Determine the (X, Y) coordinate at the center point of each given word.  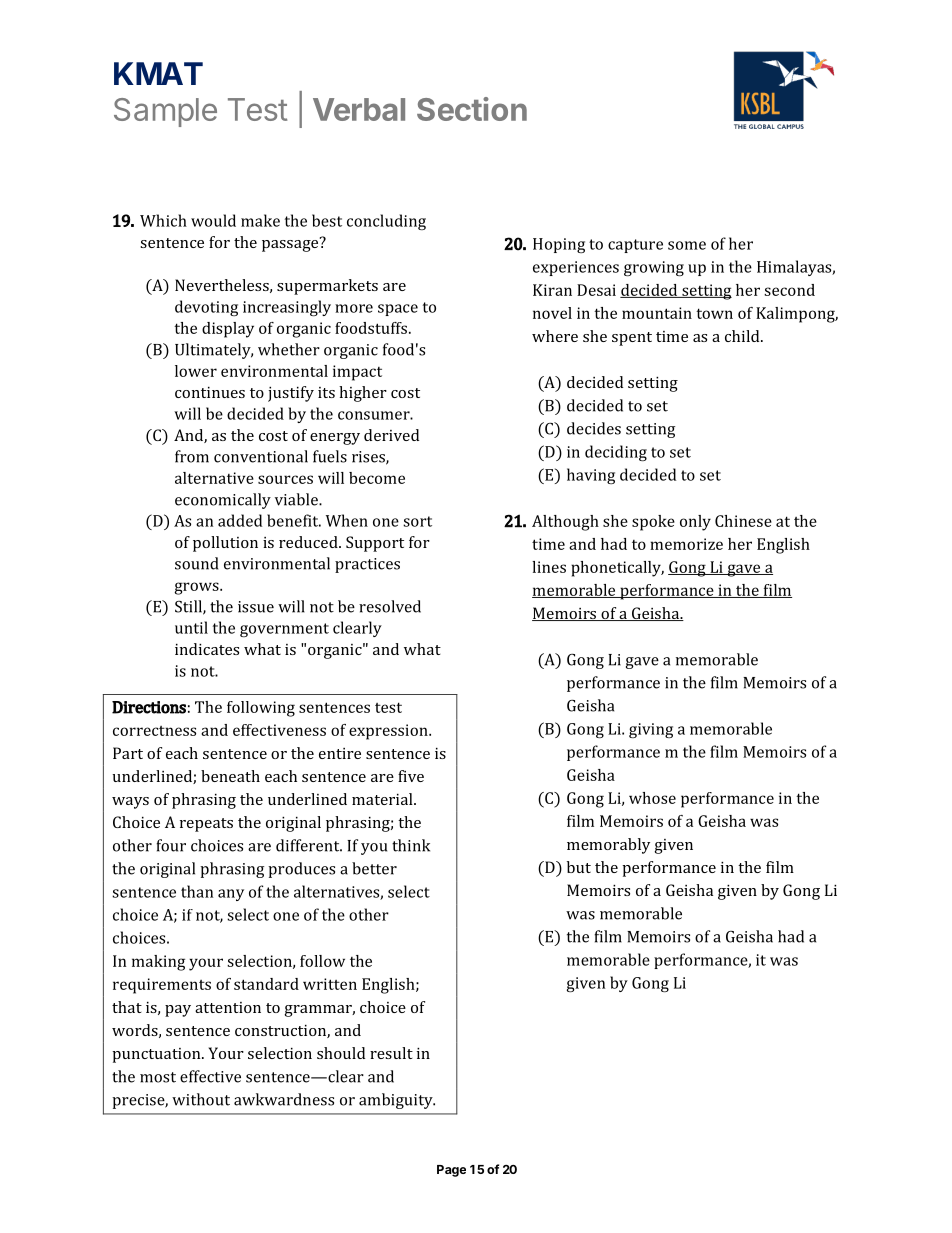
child (743, 336)
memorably (608, 846)
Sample (165, 112)
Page (451, 1171)
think (411, 845)
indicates (207, 649)
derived (391, 435)
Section (472, 109)
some (687, 245)
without (201, 1099)
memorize (686, 544)
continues (210, 392)
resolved (390, 606)
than (197, 891)
